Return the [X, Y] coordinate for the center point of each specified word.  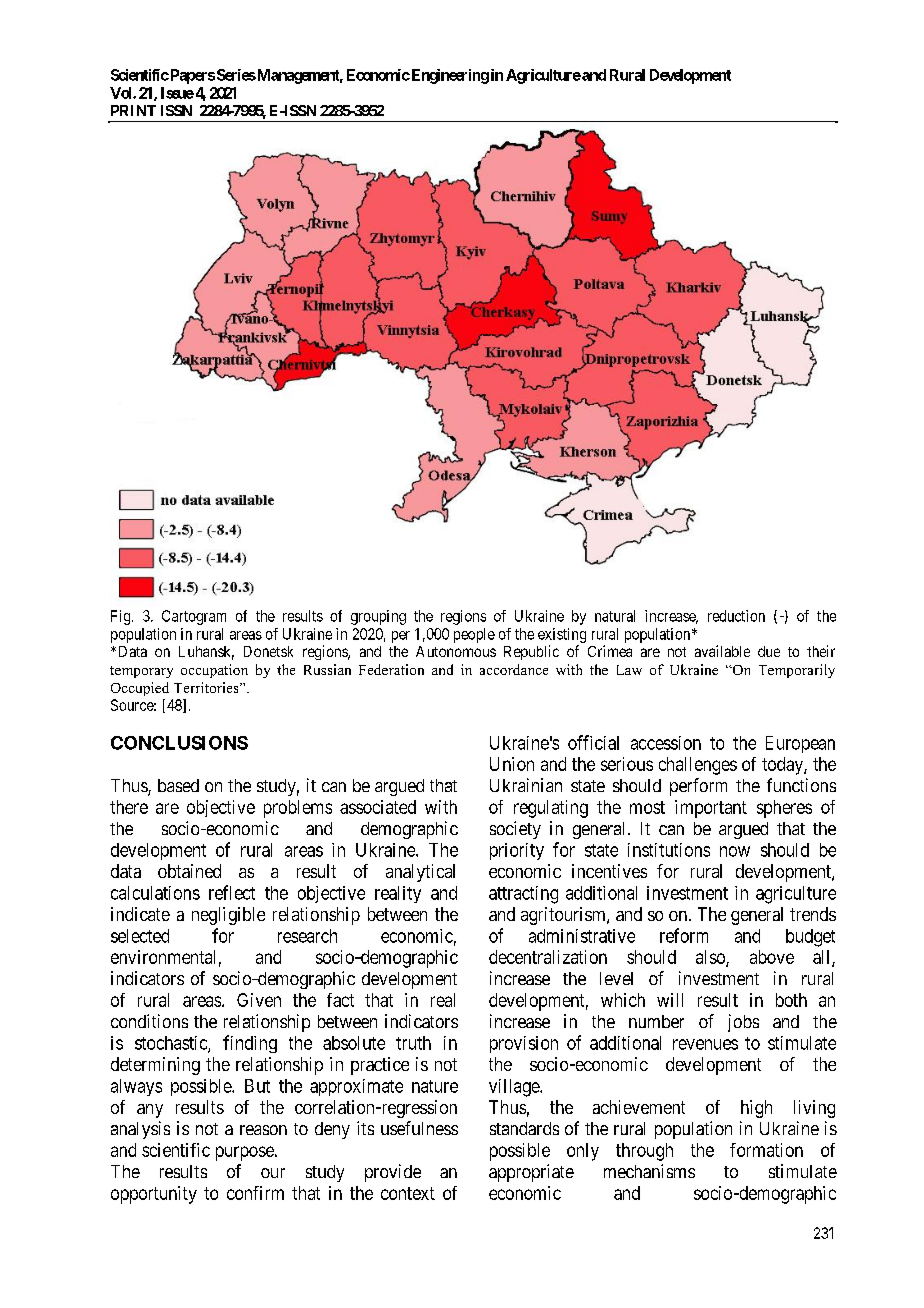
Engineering [449, 76]
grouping [378, 617]
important [711, 809]
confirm [255, 1193]
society [515, 830]
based [178, 785]
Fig [122, 617]
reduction [736, 616]
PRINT [133, 110]
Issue [177, 93]
